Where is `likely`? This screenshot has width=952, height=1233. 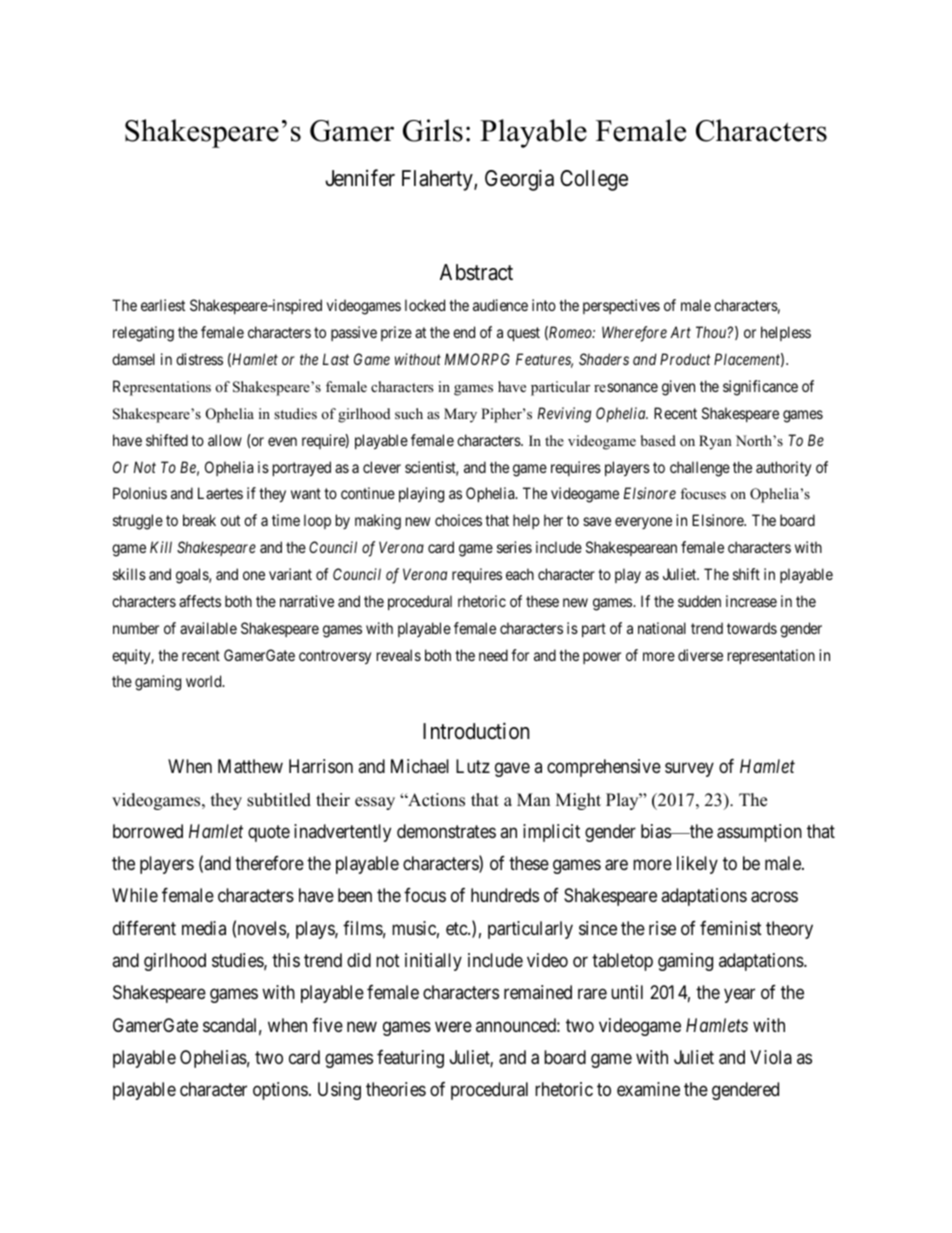
likely is located at coordinates (697, 865).
